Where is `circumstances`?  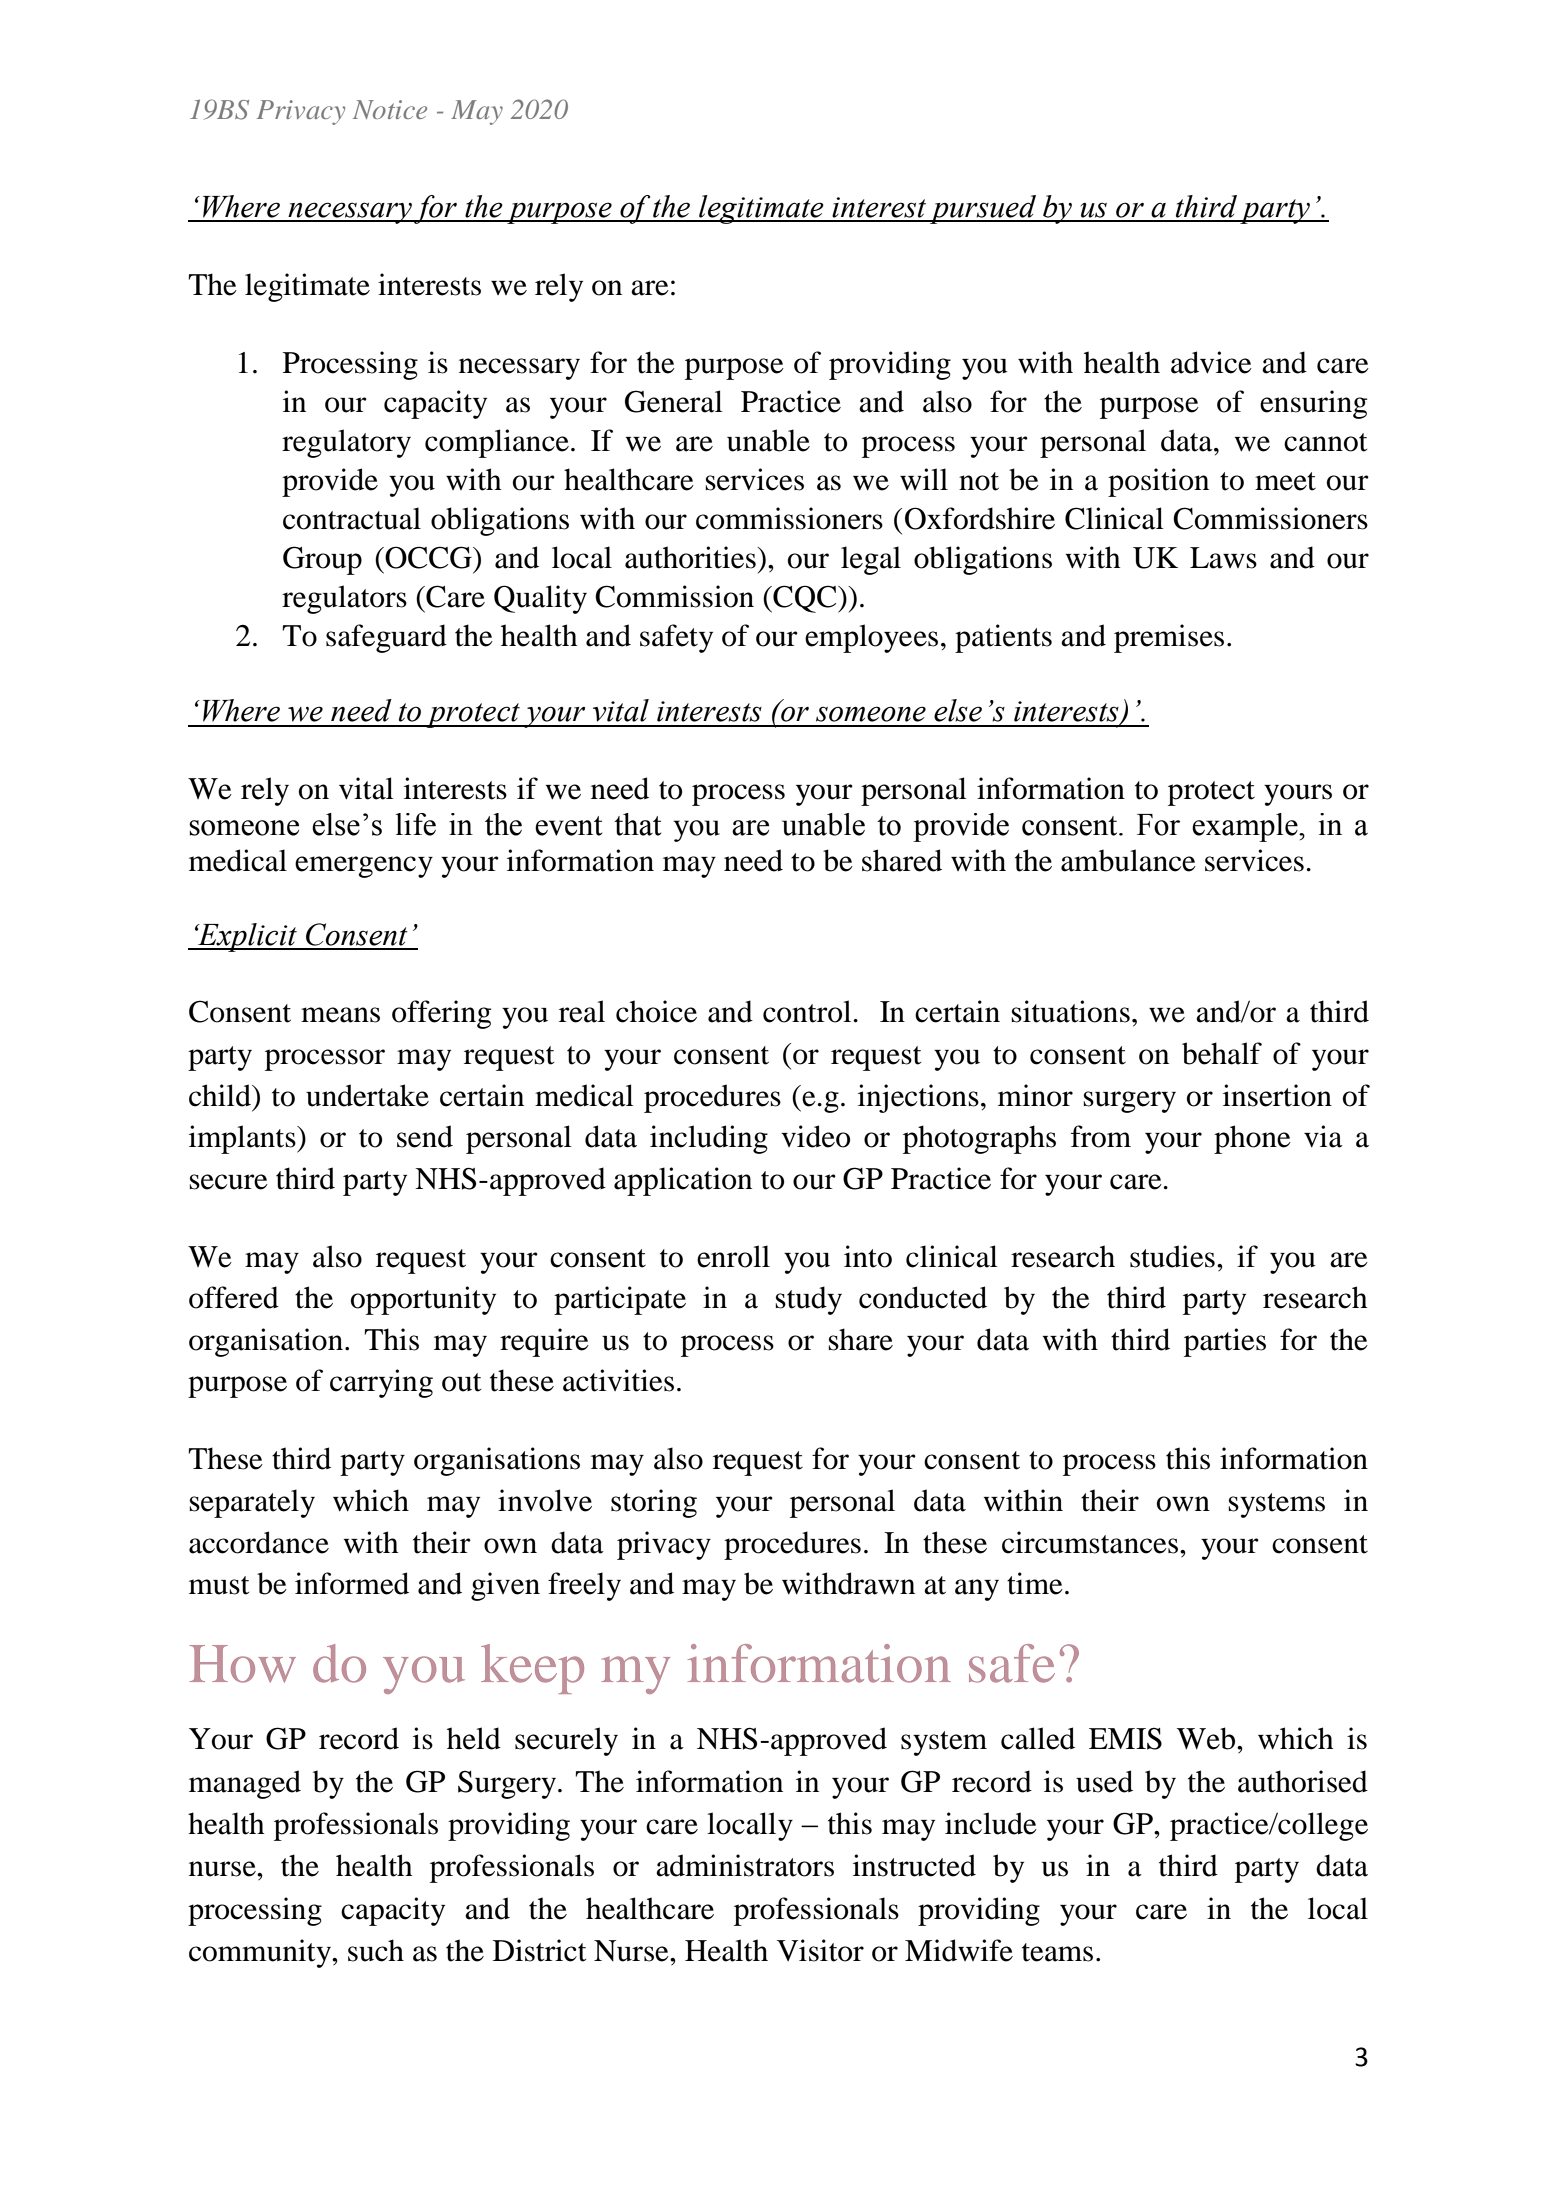 circumstances is located at coordinates (1090, 1542).
